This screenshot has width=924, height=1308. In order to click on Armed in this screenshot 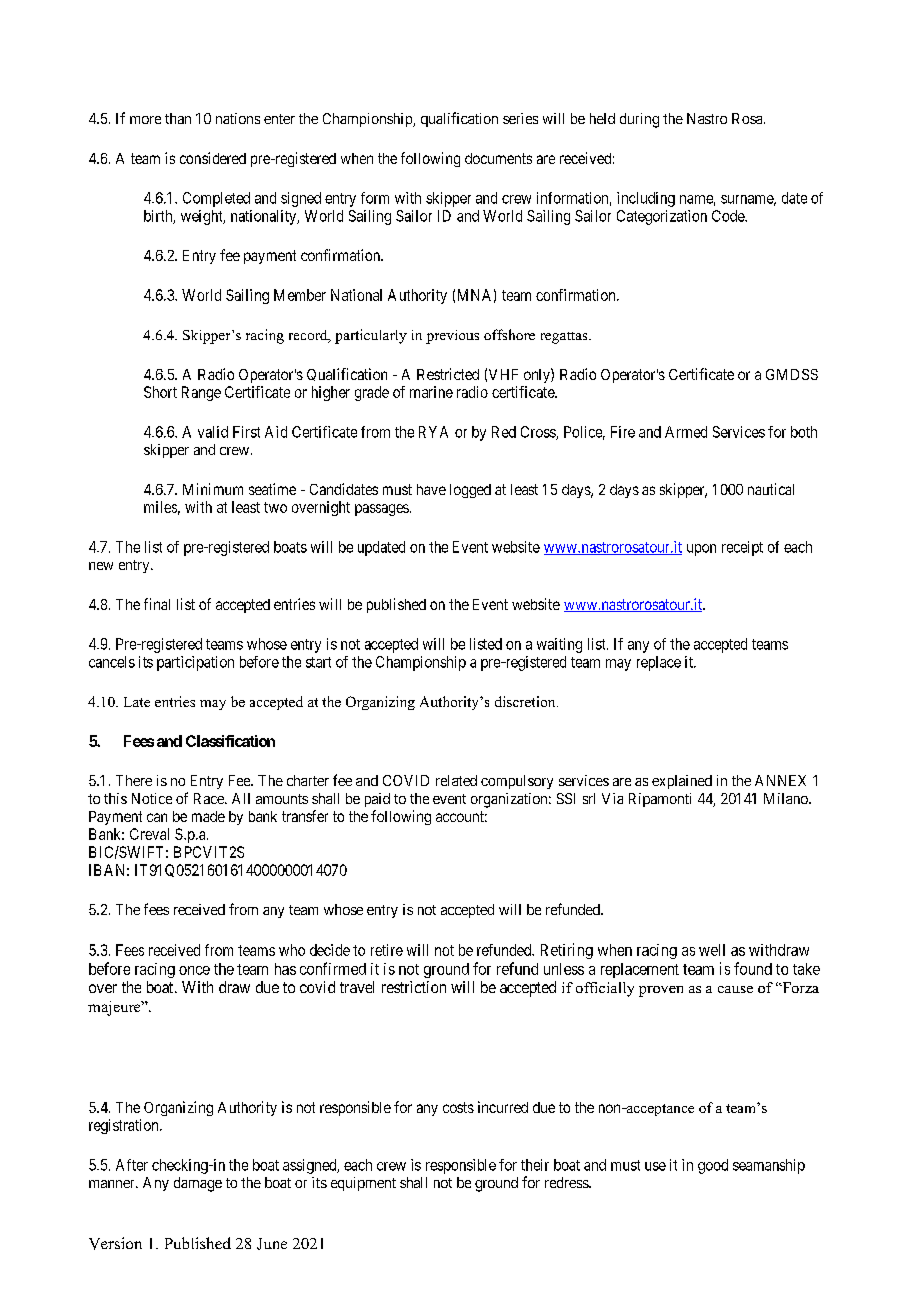, I will do `click(686, 432)`.
